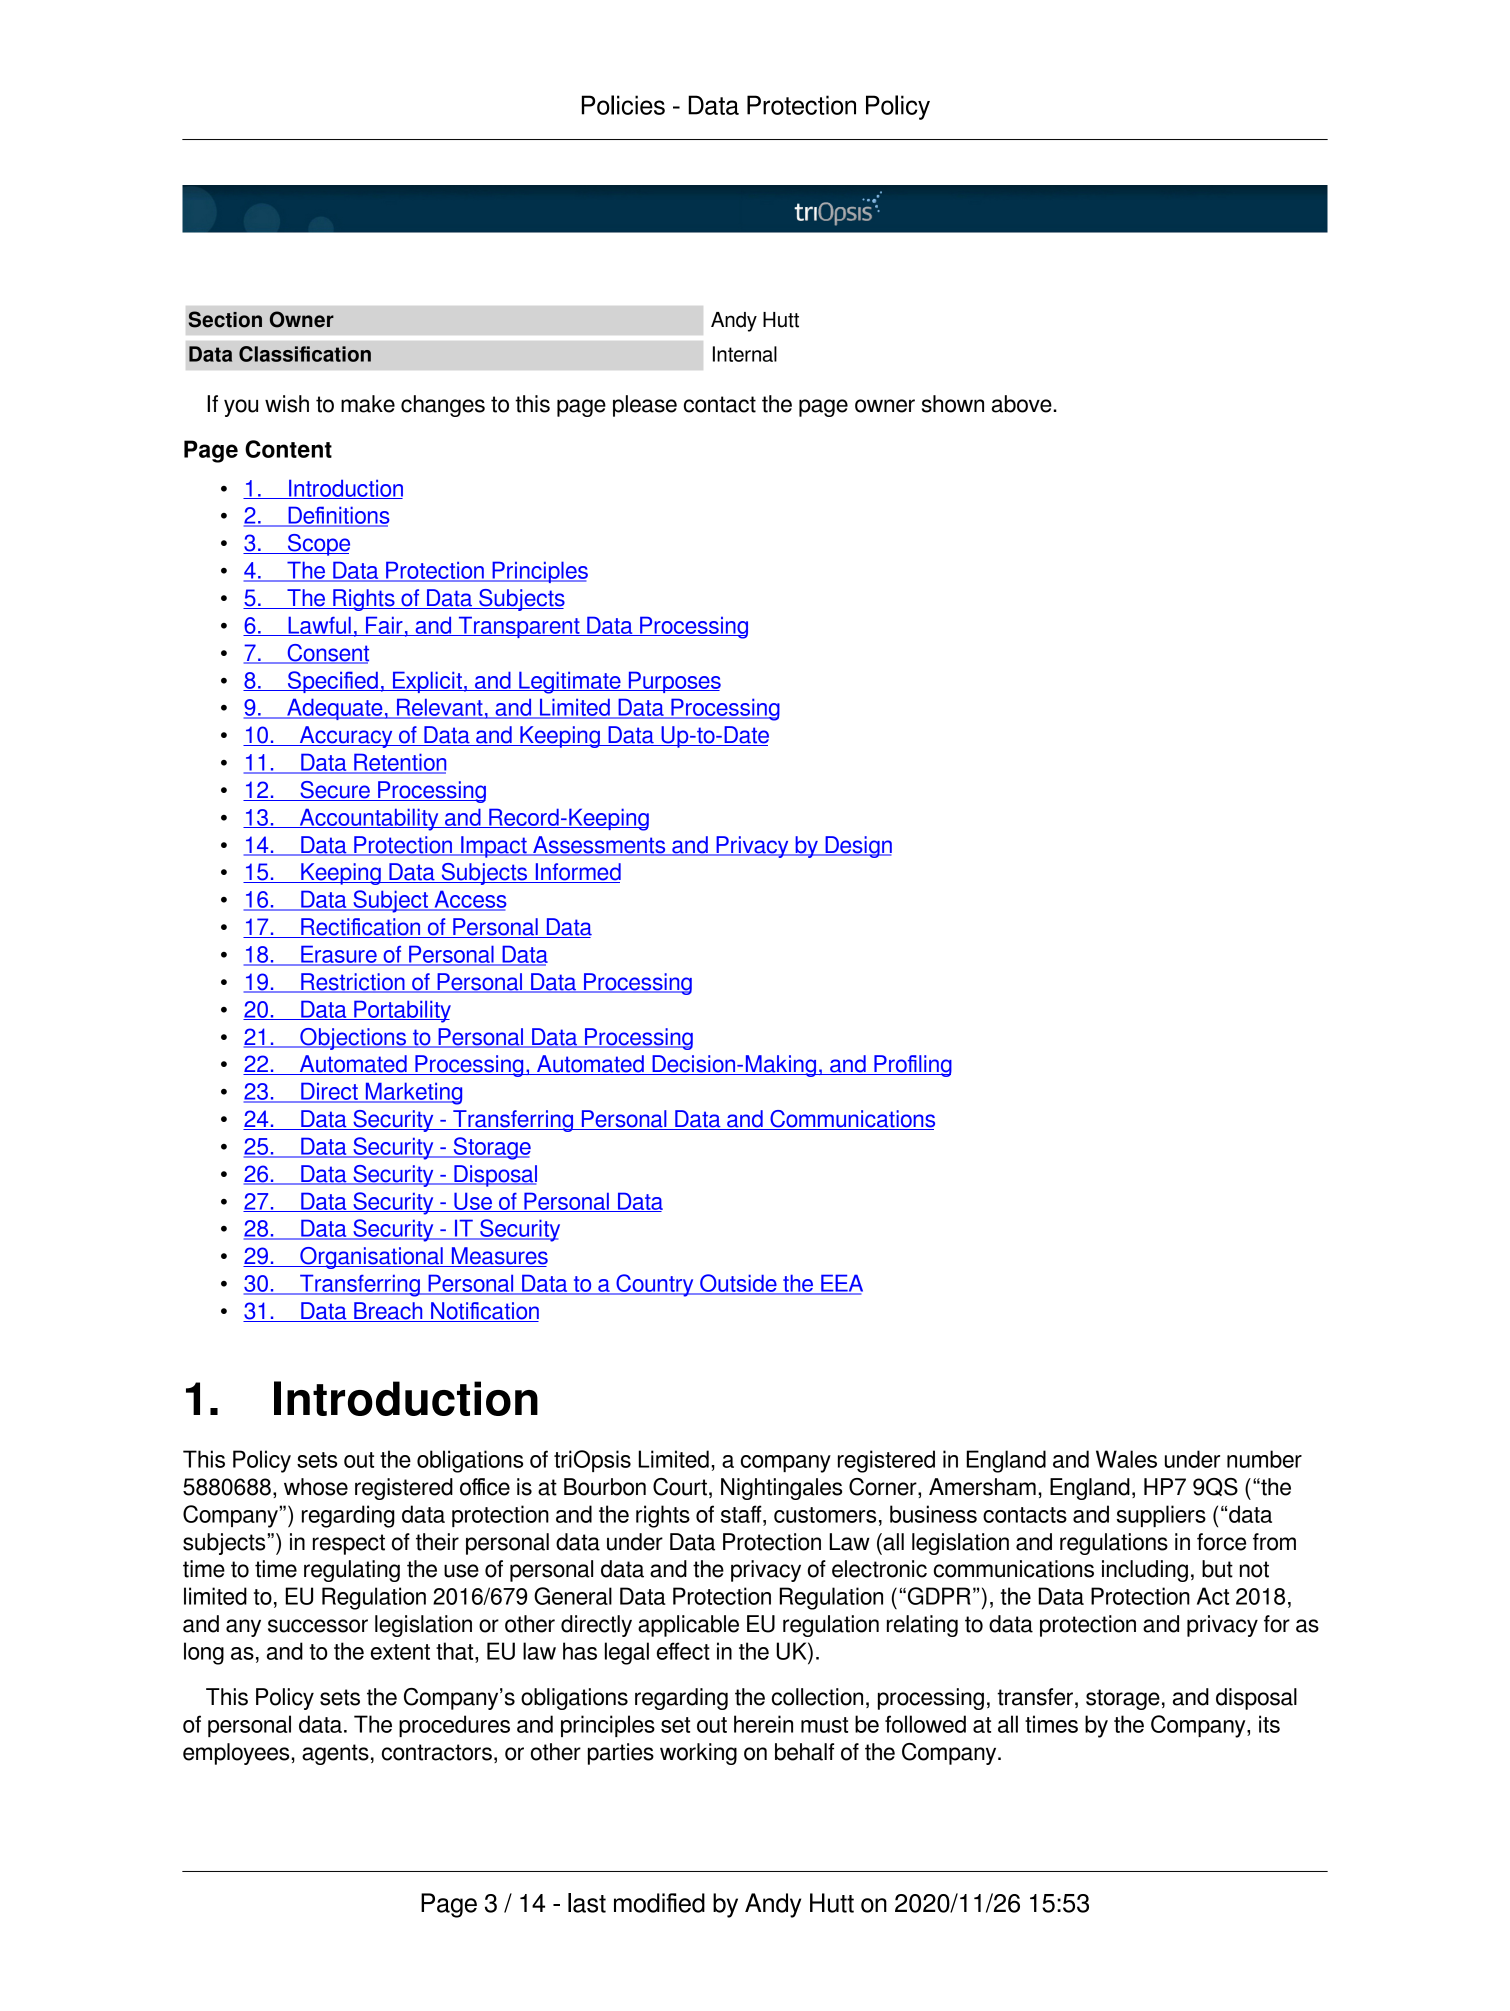  What do you see at coordinates (1023, 404) in the document?
I see `above` at bounding box center [1023, 404].
